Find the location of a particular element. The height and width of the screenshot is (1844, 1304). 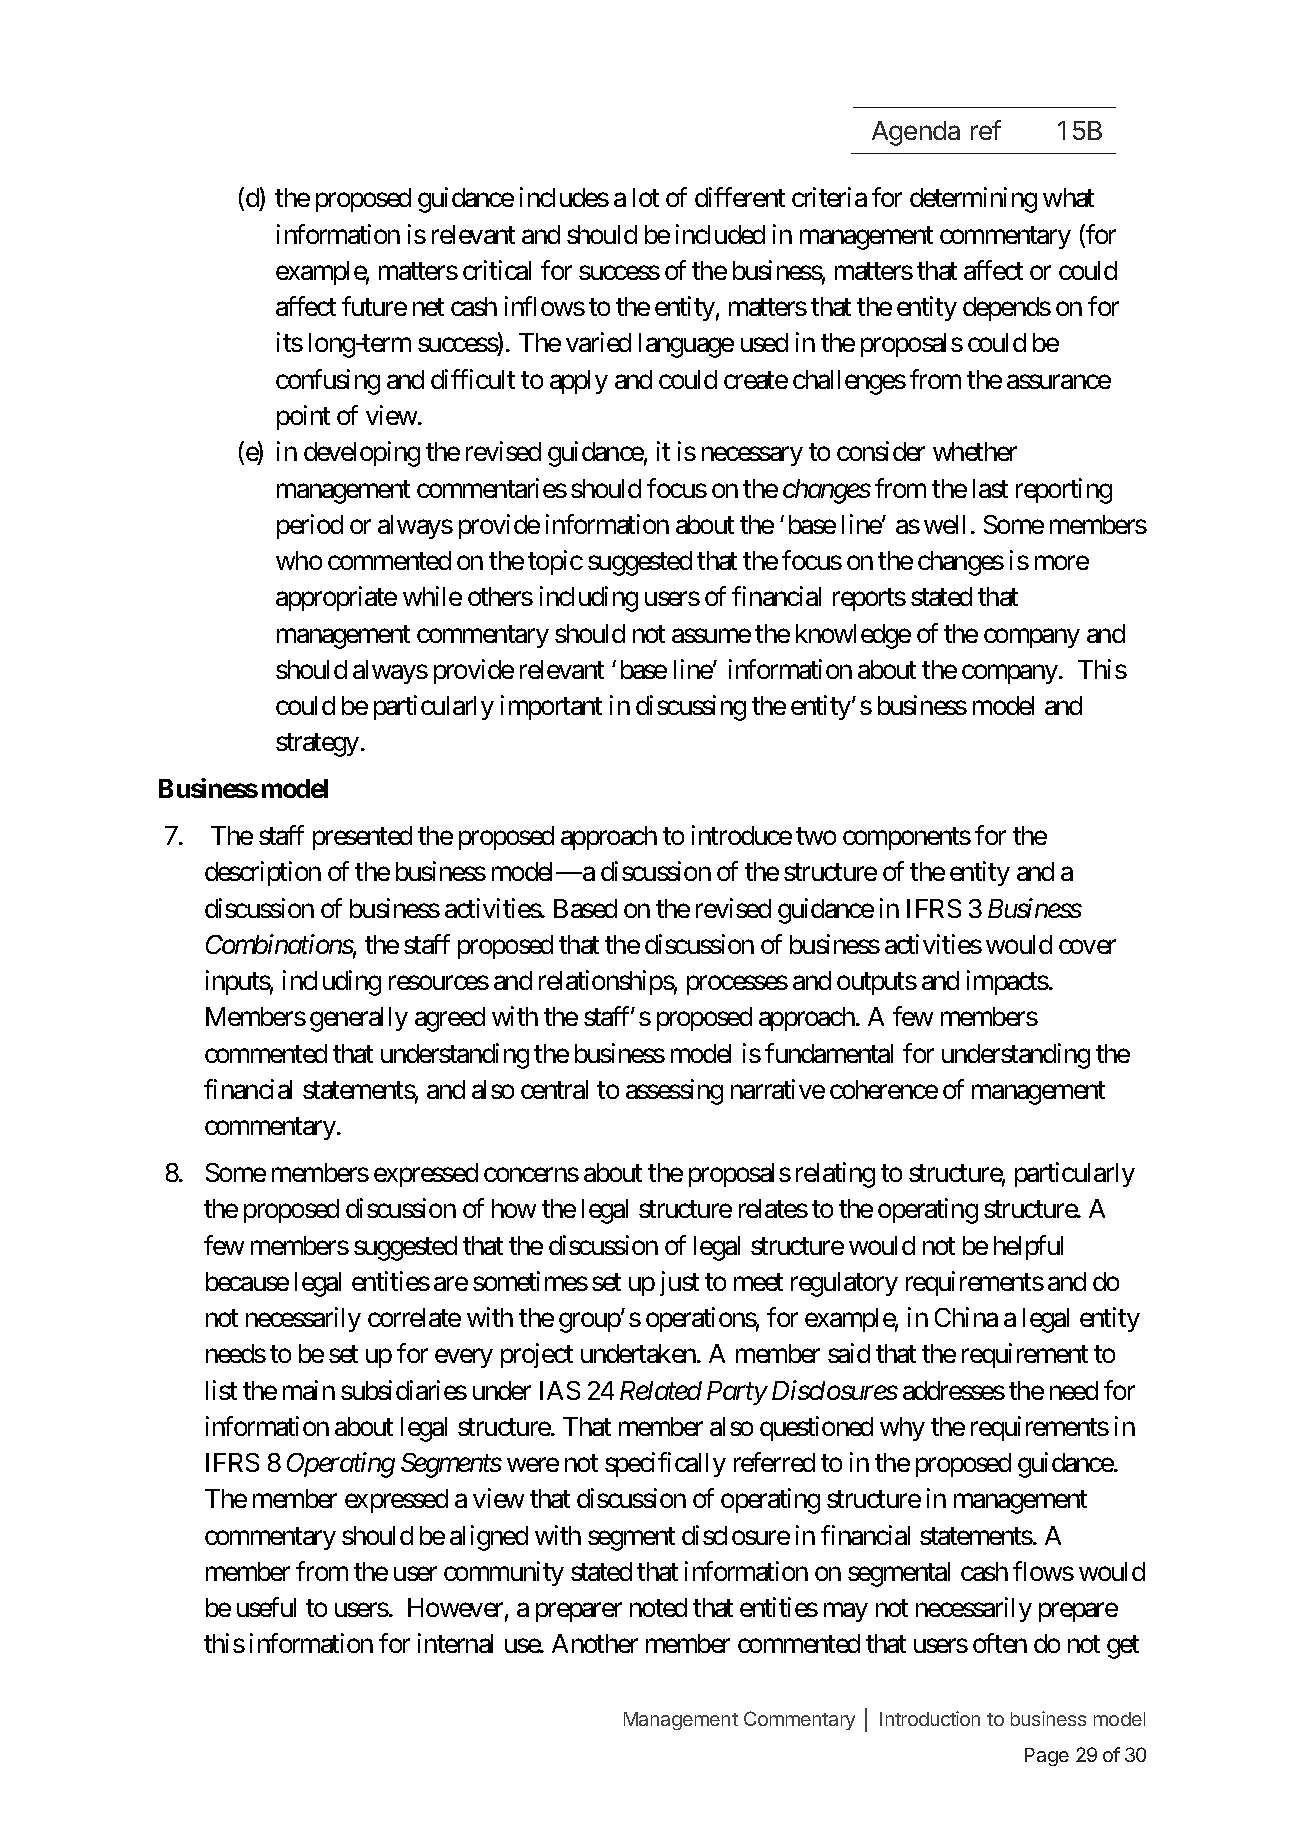

generally is located at coordinates (359, 1019).
